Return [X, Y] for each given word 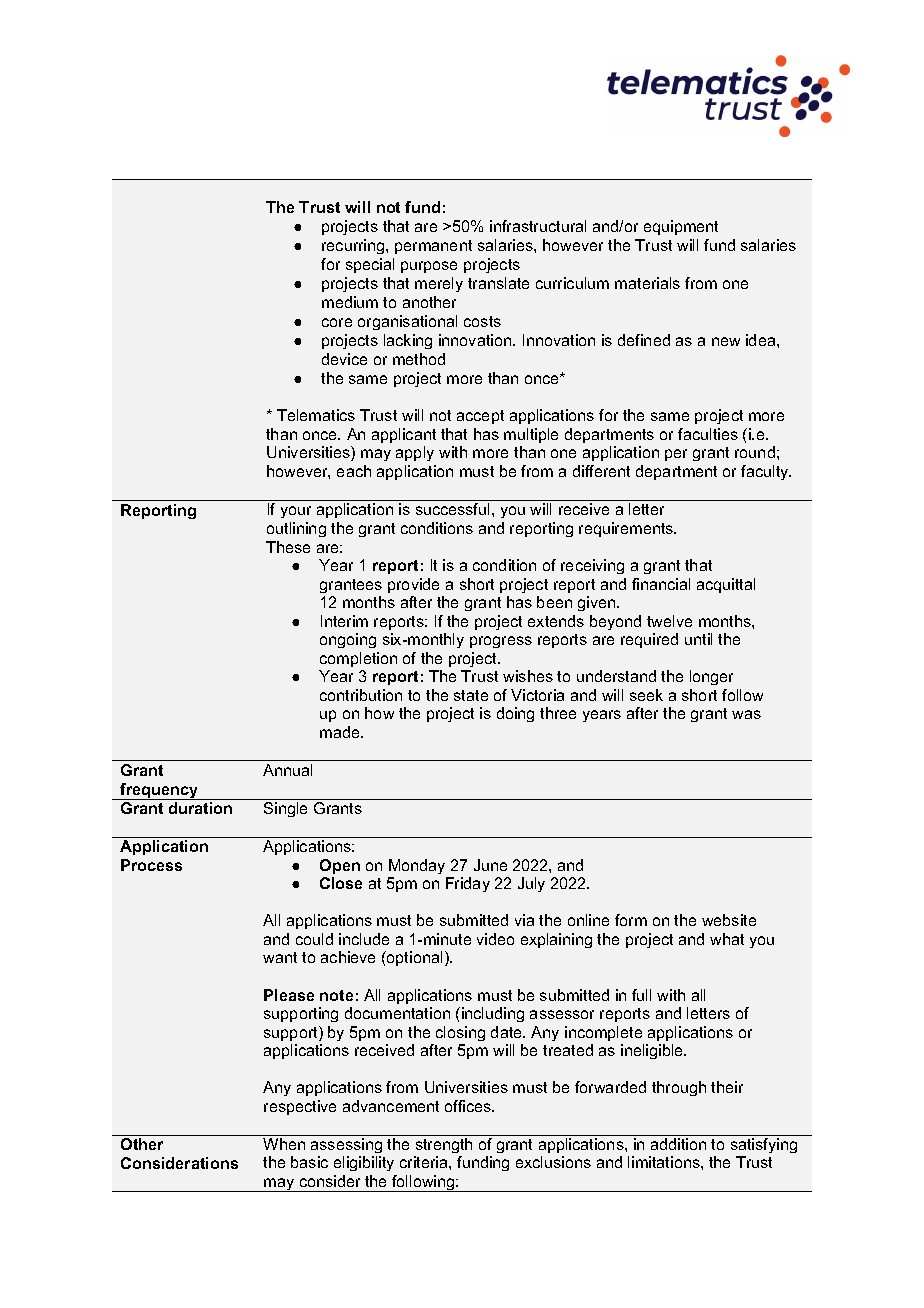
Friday [468, 884]
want [280, 957]
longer [711, 677]
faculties [708, 434]
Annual [287, 770]
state [471, 695]
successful [452, 509]
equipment [681, 227]
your [296, 512]
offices [469, 1106]
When [284, 1144]
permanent [433, 247]
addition [678, 1144]
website [729, 920]
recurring [354, 246]
